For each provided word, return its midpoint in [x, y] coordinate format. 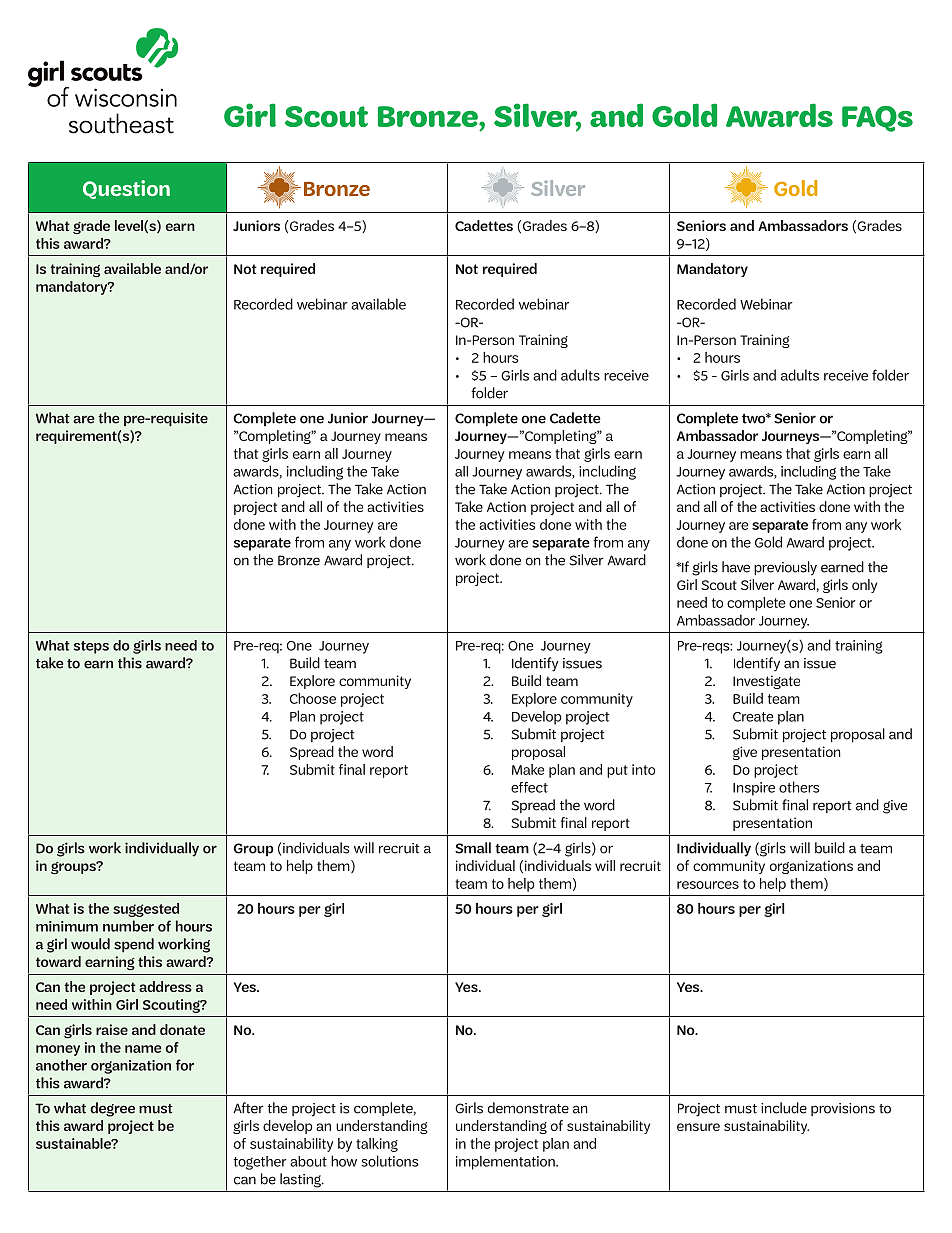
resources [708, 885]
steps [91, 647]
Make [528, 769]
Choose [313, 698]
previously [785, 568]
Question [126, 189]
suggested [146, 910]
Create [753, 717]
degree [112, 1109]
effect [529, 787]
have [736, 567]
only [864, 586]
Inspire [754, 789]
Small [473, 848]
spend [134, 945]
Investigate [766, 682]
